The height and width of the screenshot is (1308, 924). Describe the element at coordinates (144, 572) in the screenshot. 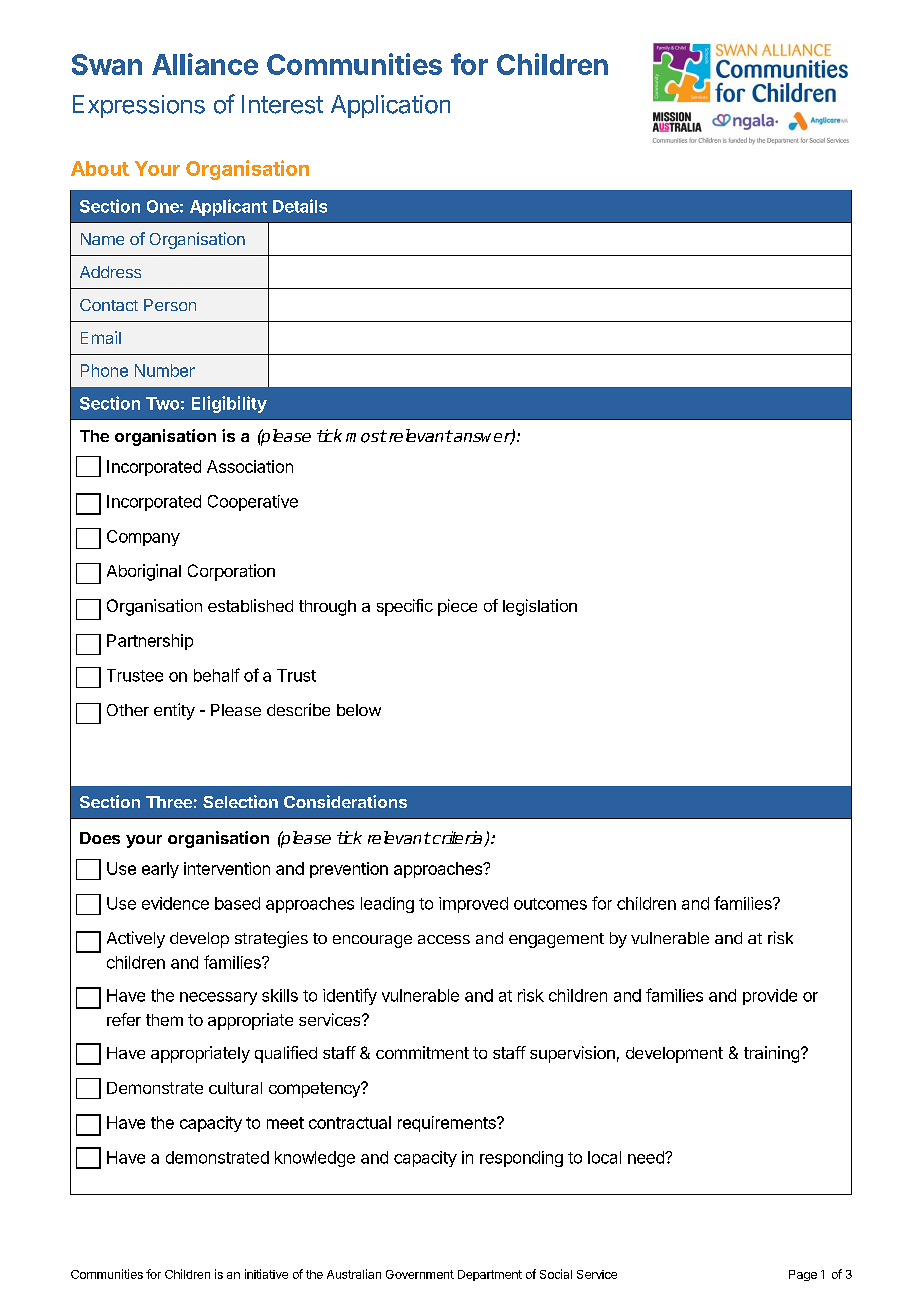

I see `Aboriginal` at that location.
